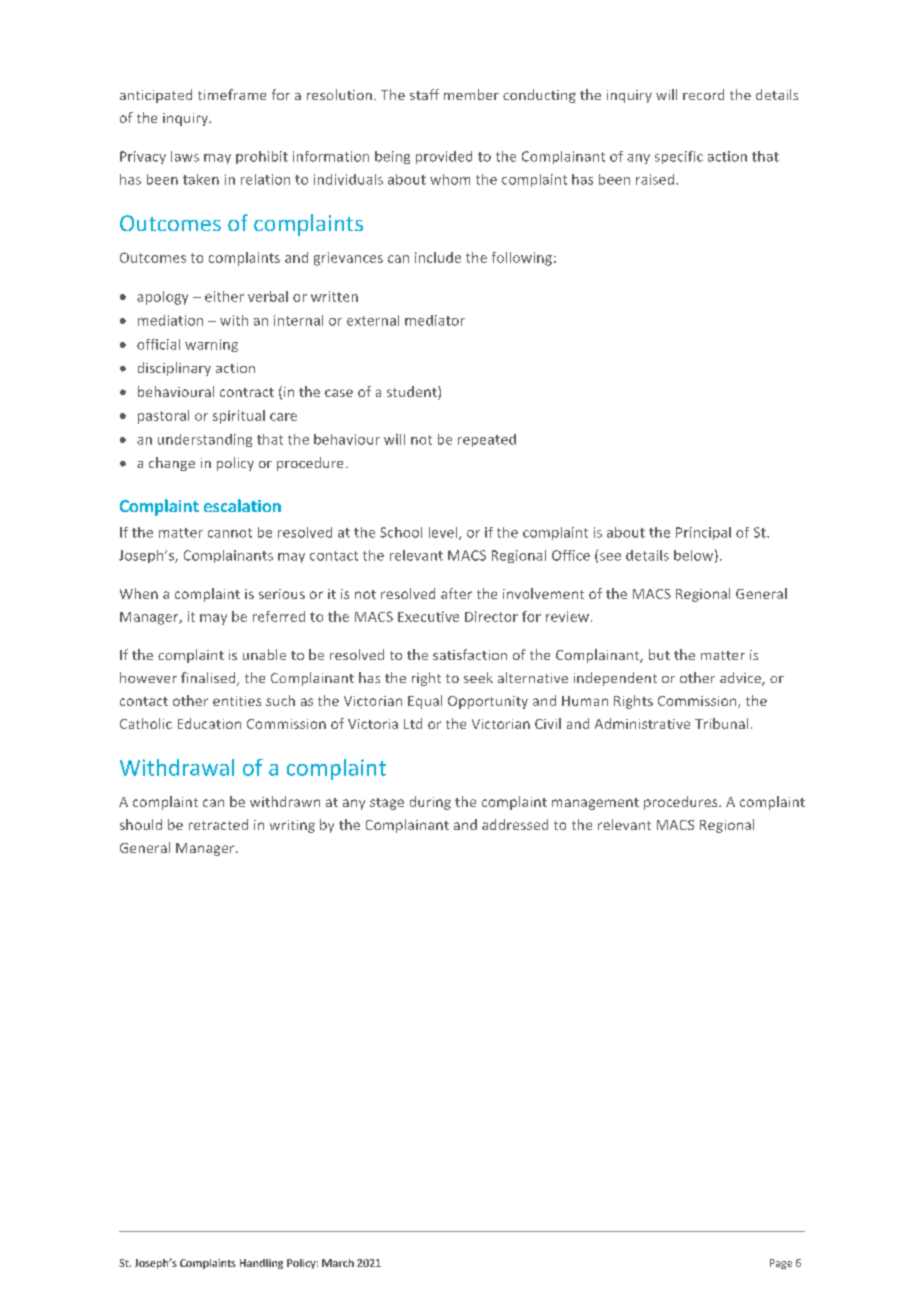  I want to click on timeframe, so click(232, 94).
